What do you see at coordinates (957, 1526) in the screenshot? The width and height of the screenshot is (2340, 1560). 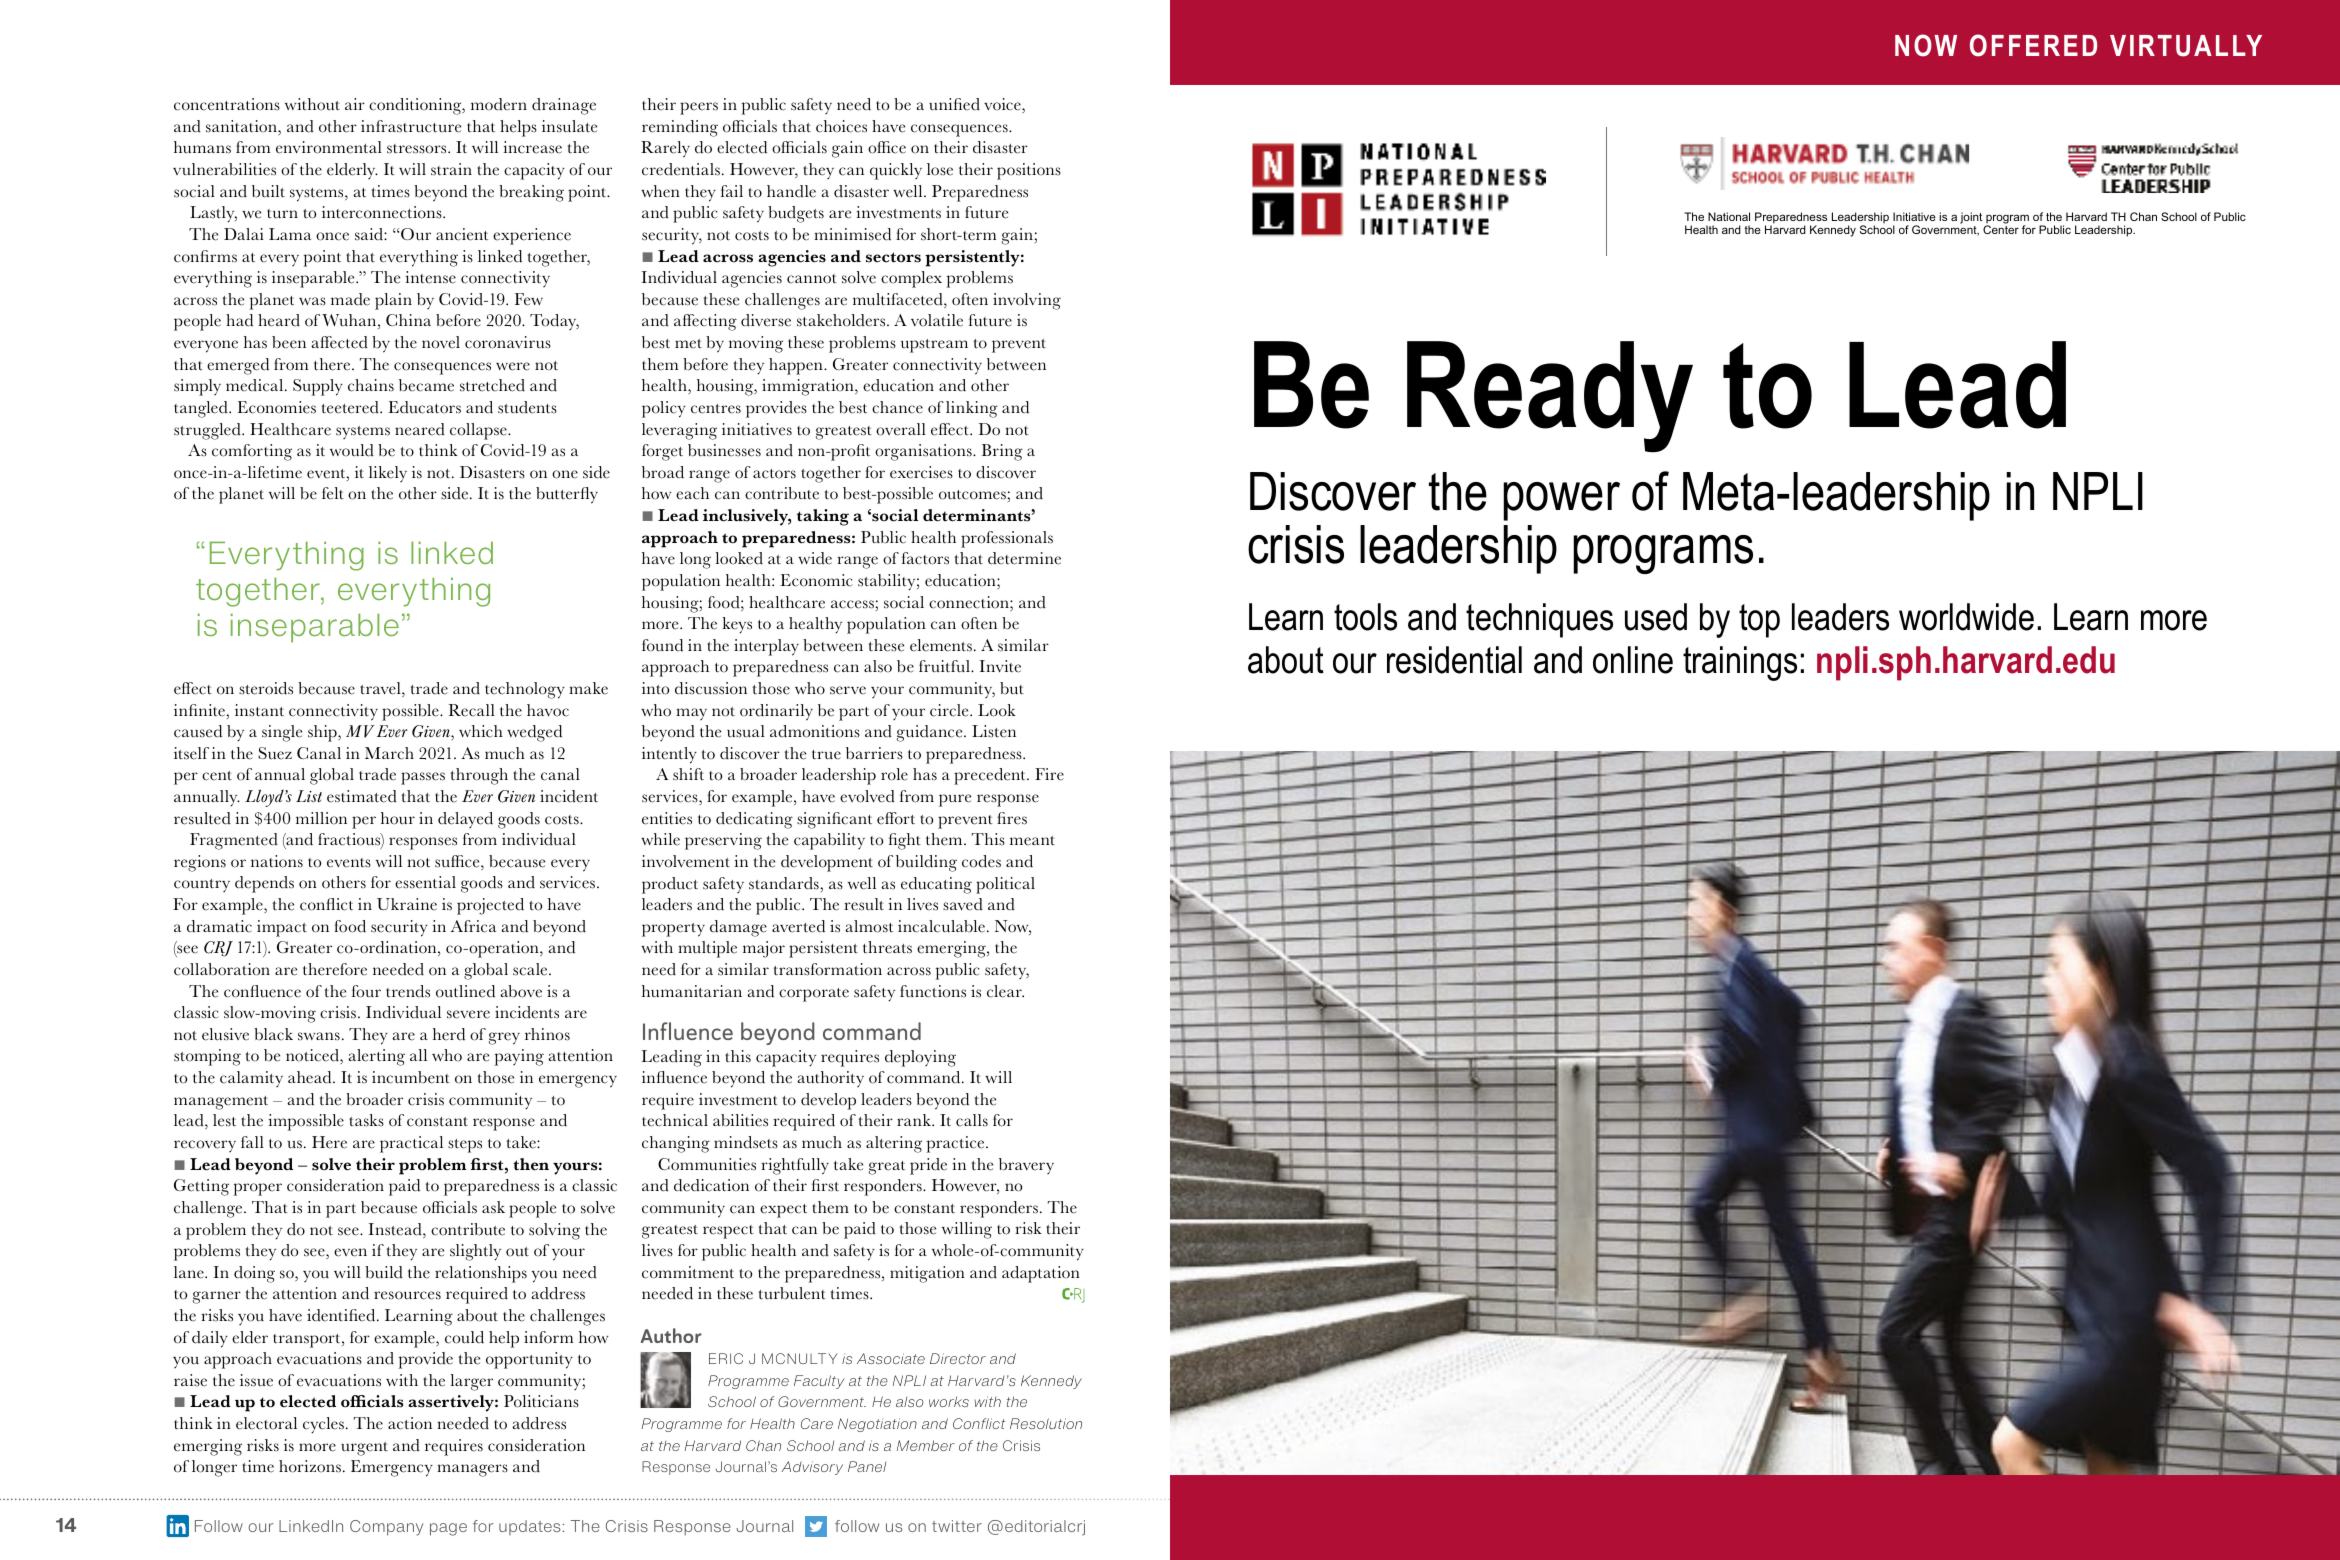 I see `twitter` at bounding box center [957, 1526].
